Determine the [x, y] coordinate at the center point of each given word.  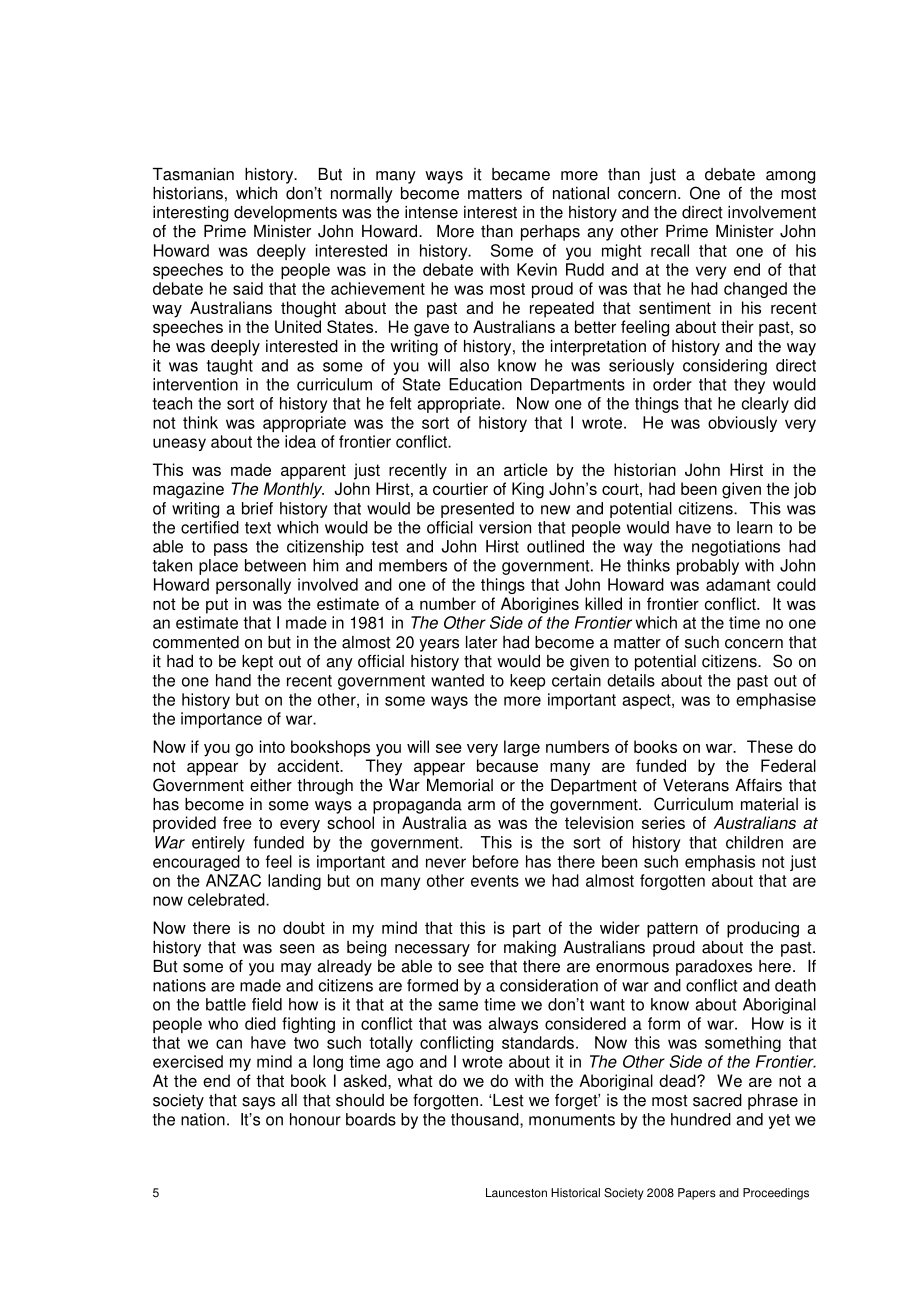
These [770, 746]
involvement [772, 212]
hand [233, 680]
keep [527, 682]
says [258, 1103]
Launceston [516, 1193]
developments [285, 214]
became [521, 174]
